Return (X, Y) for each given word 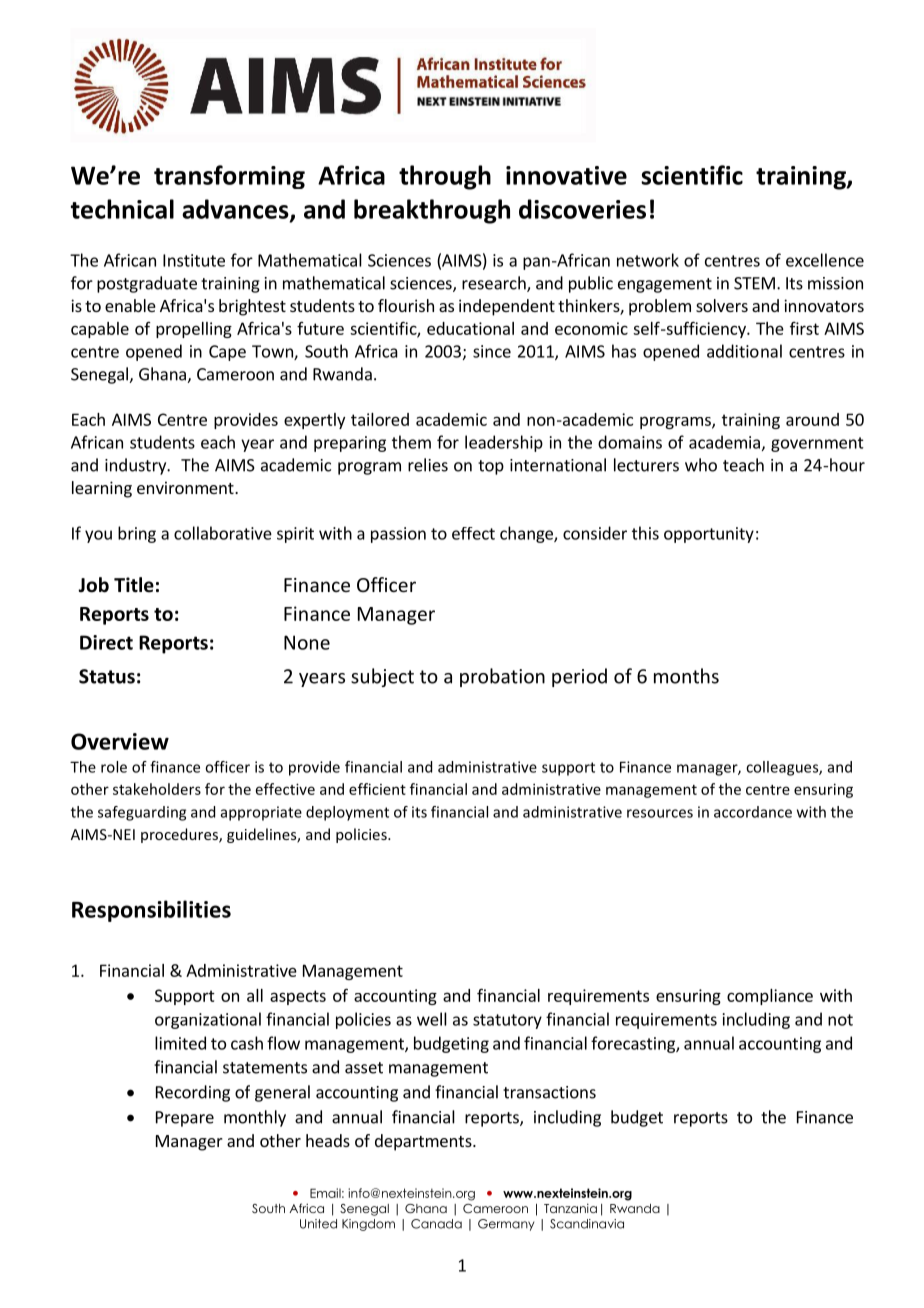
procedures (180, 835)
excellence (825, 260)
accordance (753, 812)
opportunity (709, 535)
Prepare (185, 1119)
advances (236, 210)
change (527, 534)
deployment (347, 813)
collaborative (223, 533)
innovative (566, 175)
